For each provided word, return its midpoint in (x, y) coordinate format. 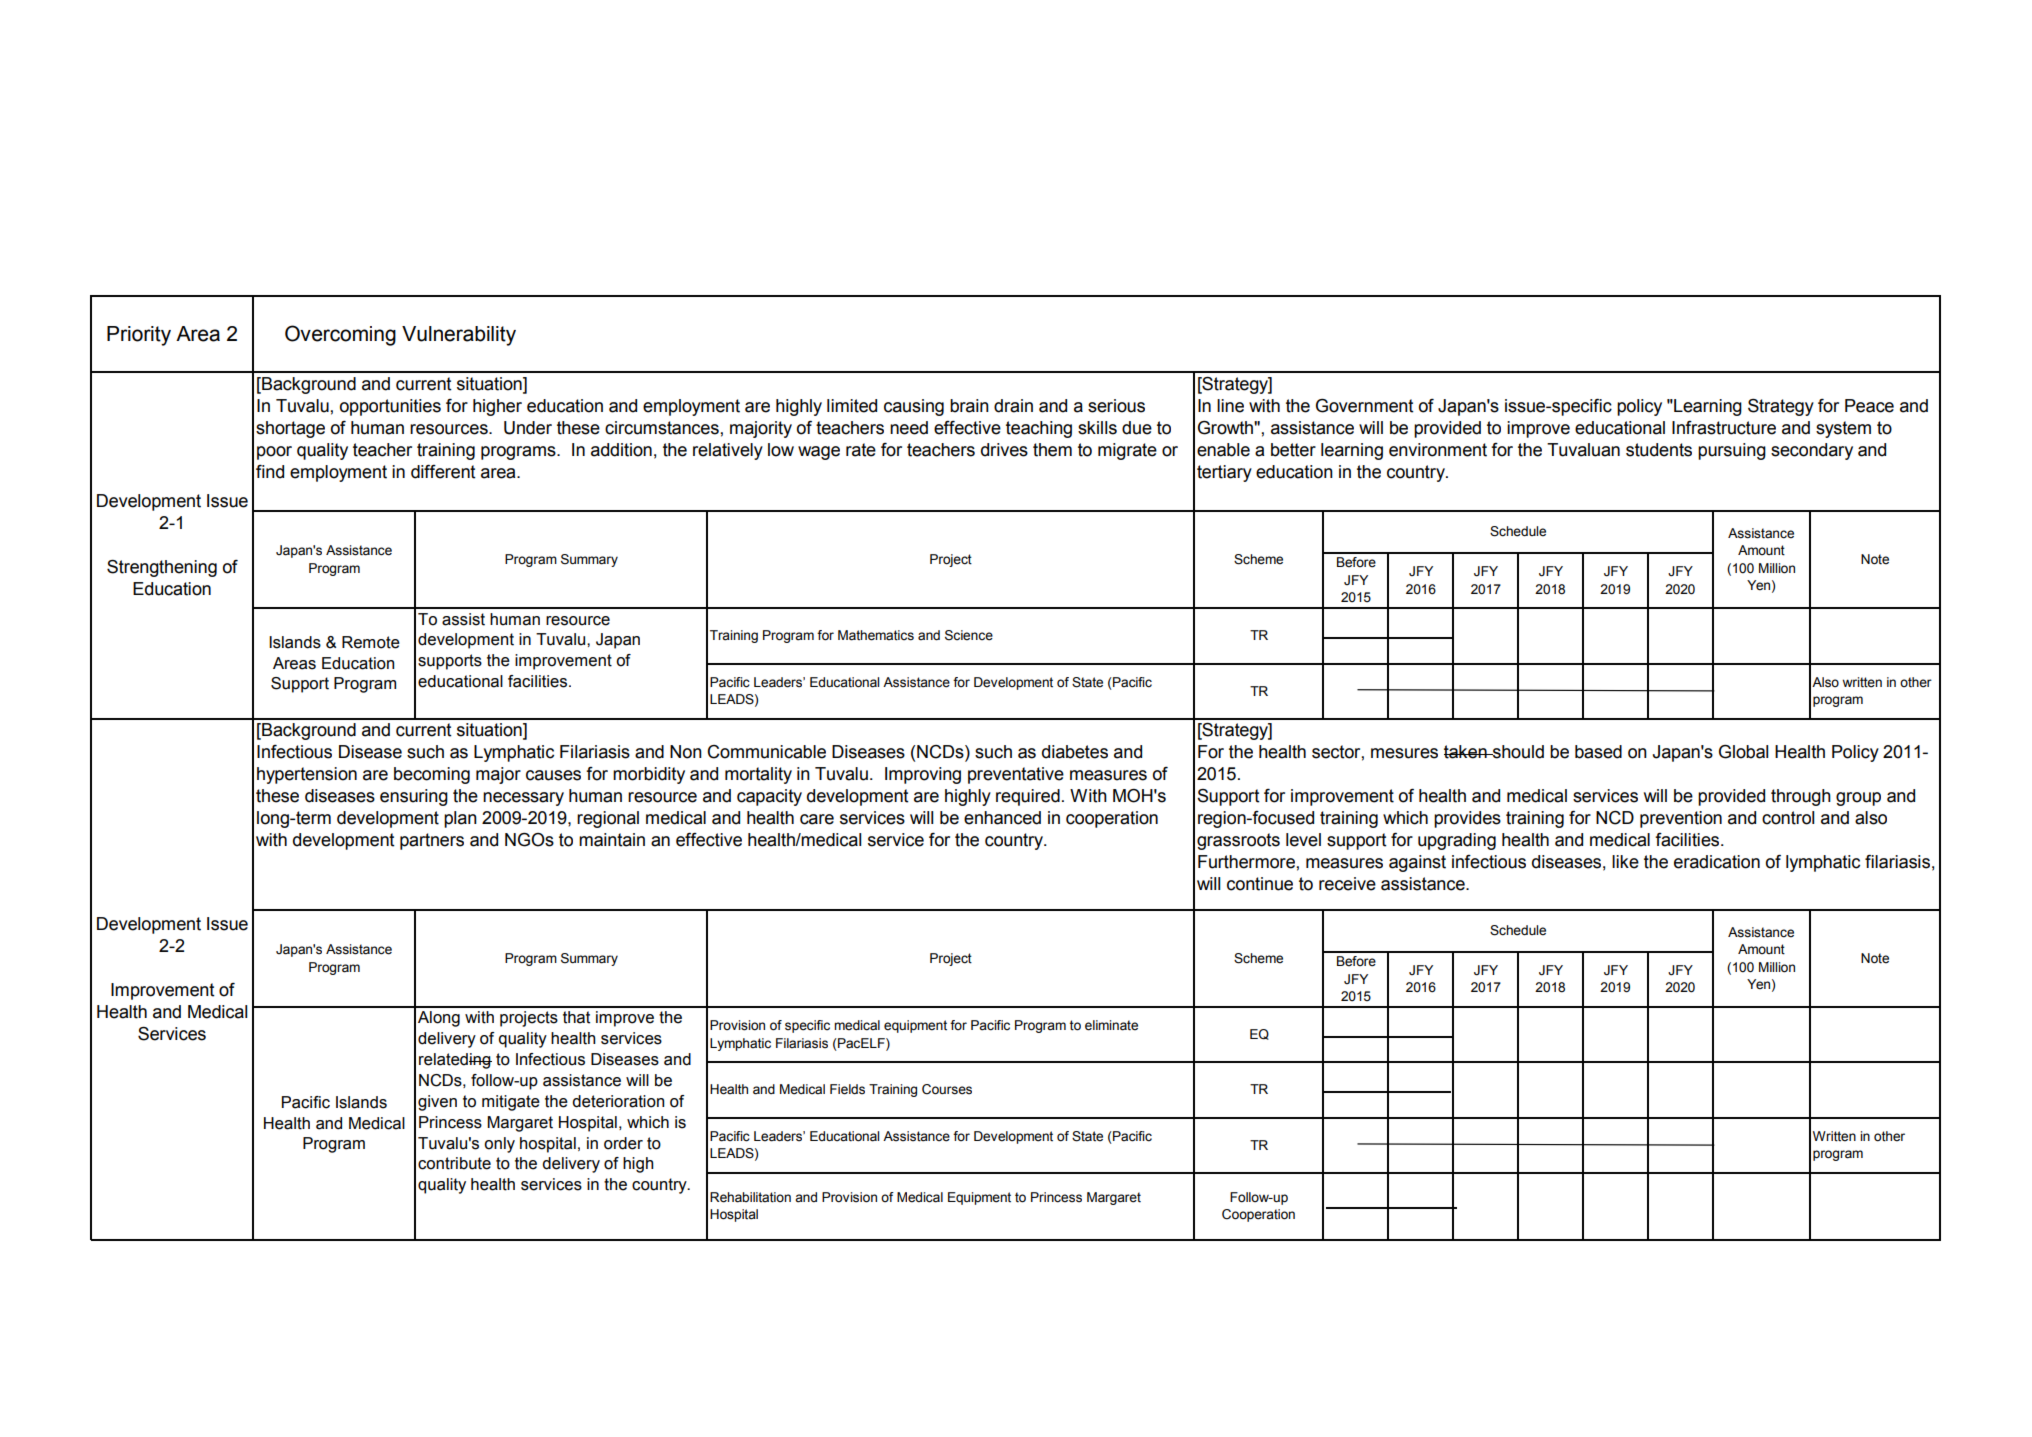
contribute (454, 1163)
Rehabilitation (750, 1197)
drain (1013, 406)
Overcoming (340, 335)
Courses (947, 1089)
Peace (1869, 406)
